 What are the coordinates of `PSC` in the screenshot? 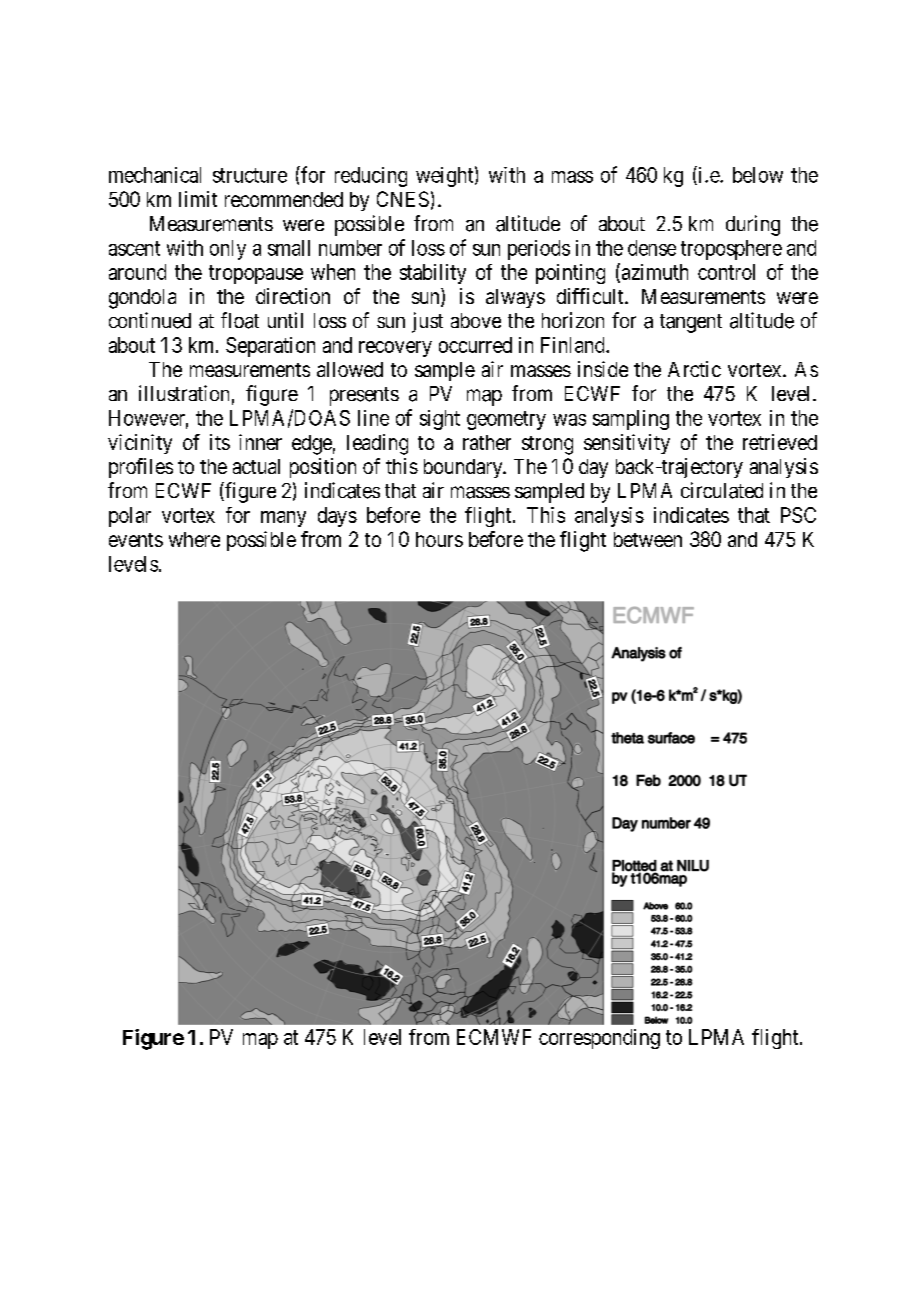 It's located at (798, 515).
